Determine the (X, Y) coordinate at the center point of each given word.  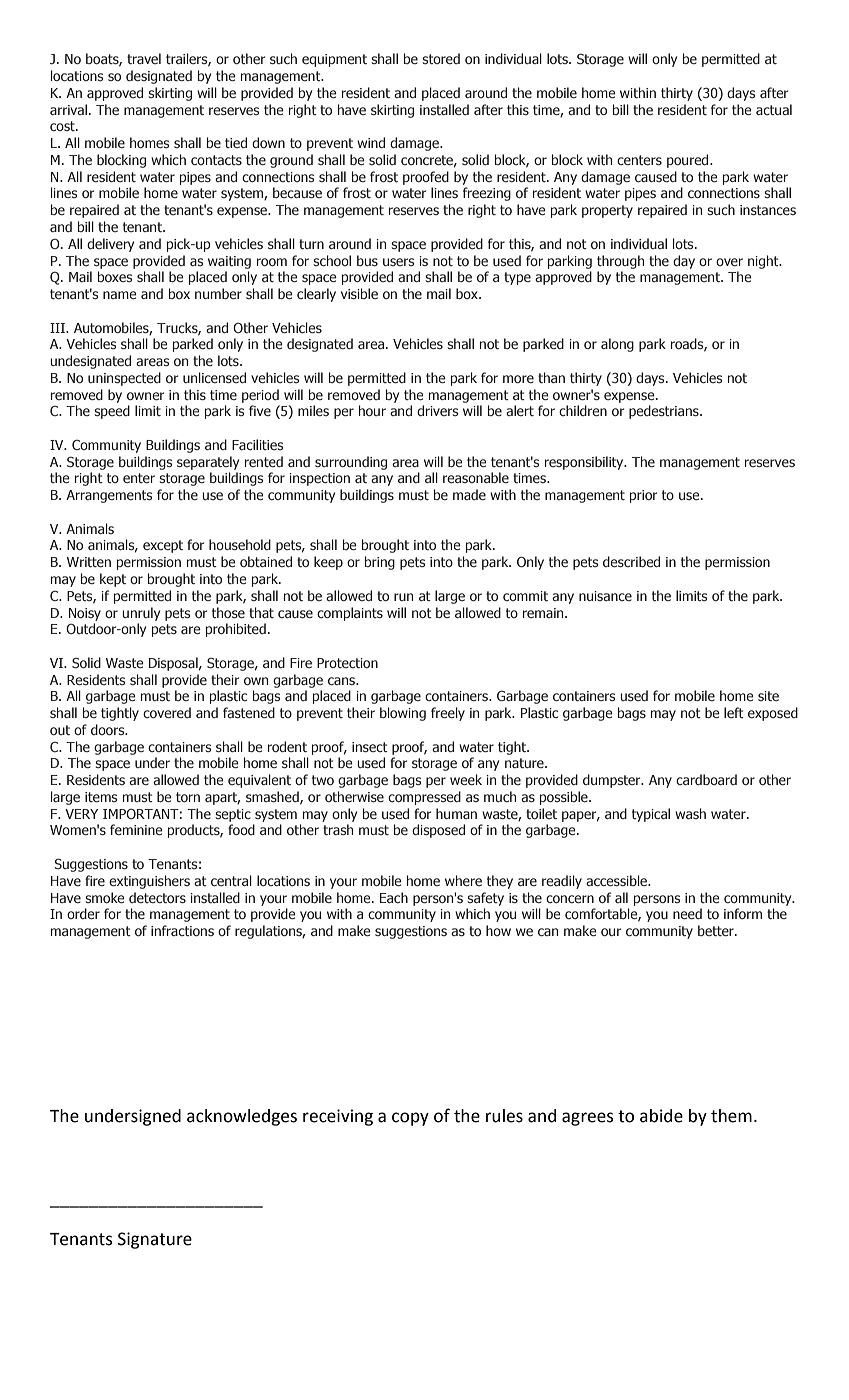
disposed (438, 831)
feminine (136, 829)
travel (144, 58)
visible (359, 293)
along (617, 345)
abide (661, 1116)
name (120, 295)
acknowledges (242, 1117)
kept (113, 580)
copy (410, 1119)
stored (441, 58)
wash (690, 813)
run (403, 597)
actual (774, 109)
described (631, 561)
